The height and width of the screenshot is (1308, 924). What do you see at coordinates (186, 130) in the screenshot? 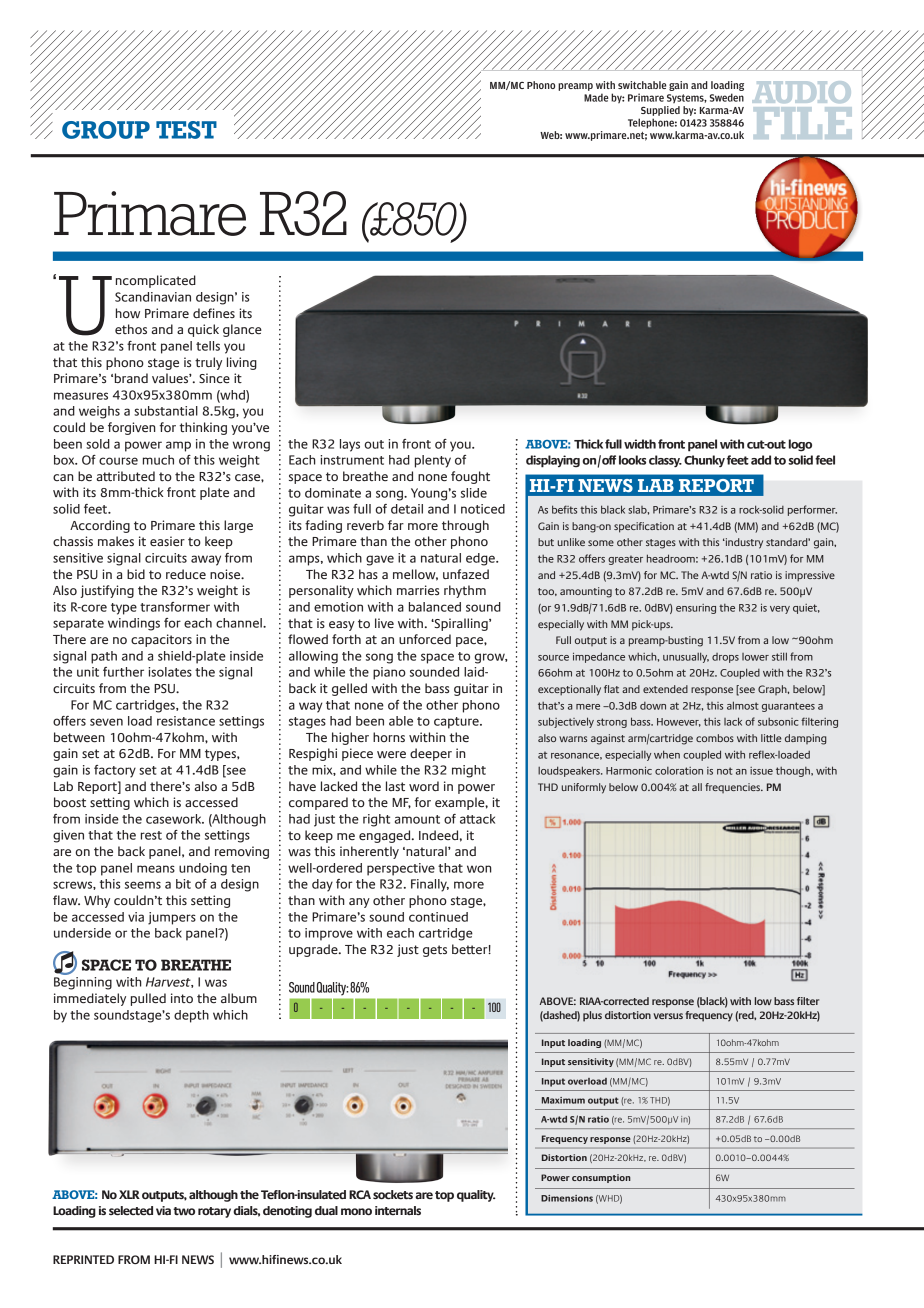
I see `TEST` at bounding box center [186, 130].
